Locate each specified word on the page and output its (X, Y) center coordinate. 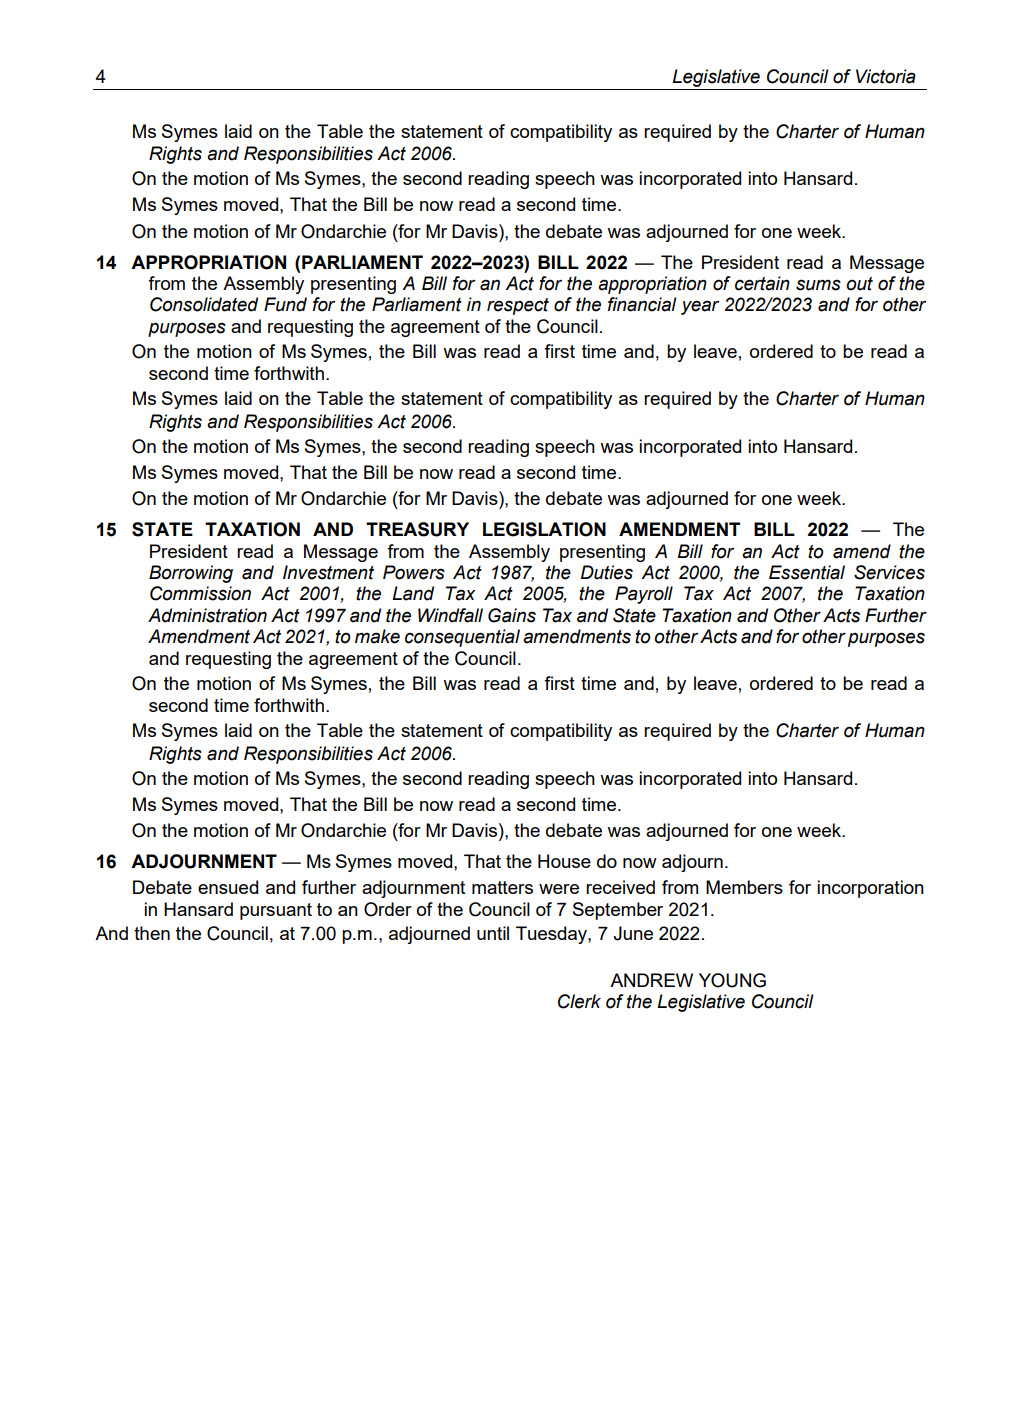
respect (518, 306)
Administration (207, 615)
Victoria (886, 76)
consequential (462, 638)
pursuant (276, 911)
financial (642, 304)
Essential (807, 572)
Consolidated (204, 304)
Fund (285, 304)
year (700, 307)
